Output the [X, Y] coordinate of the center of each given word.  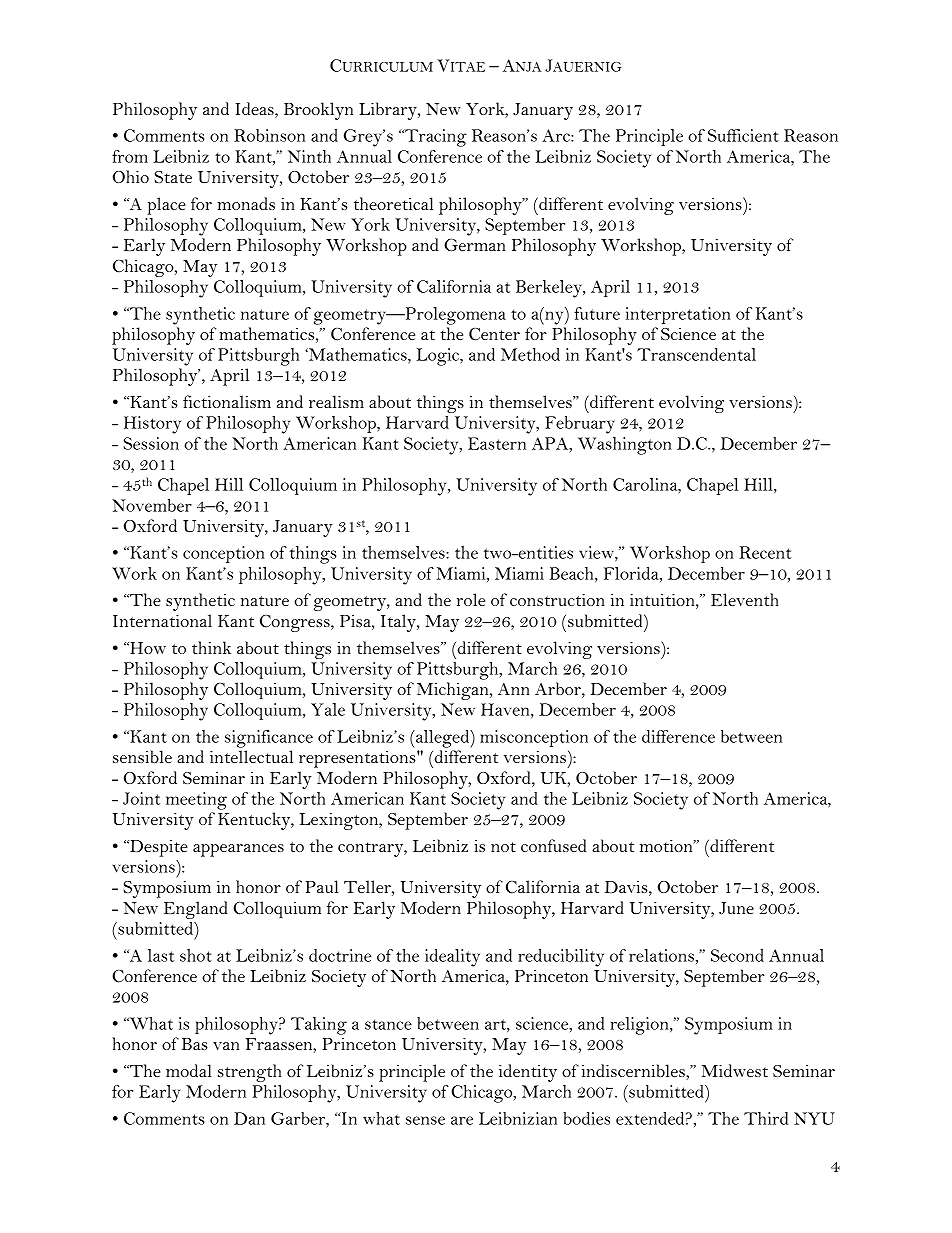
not [503, 847]
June [736, 908]
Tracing [435, 138]
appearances [238, 850]
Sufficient [743, 135]
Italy [399, 623]
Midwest [735, 1070]
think [211, 647]
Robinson [269, 135]
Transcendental [696, 354]
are [462, 1120]
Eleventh [745, 599]
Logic [439, 357]
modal [188, 1070]
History [152, 425]
